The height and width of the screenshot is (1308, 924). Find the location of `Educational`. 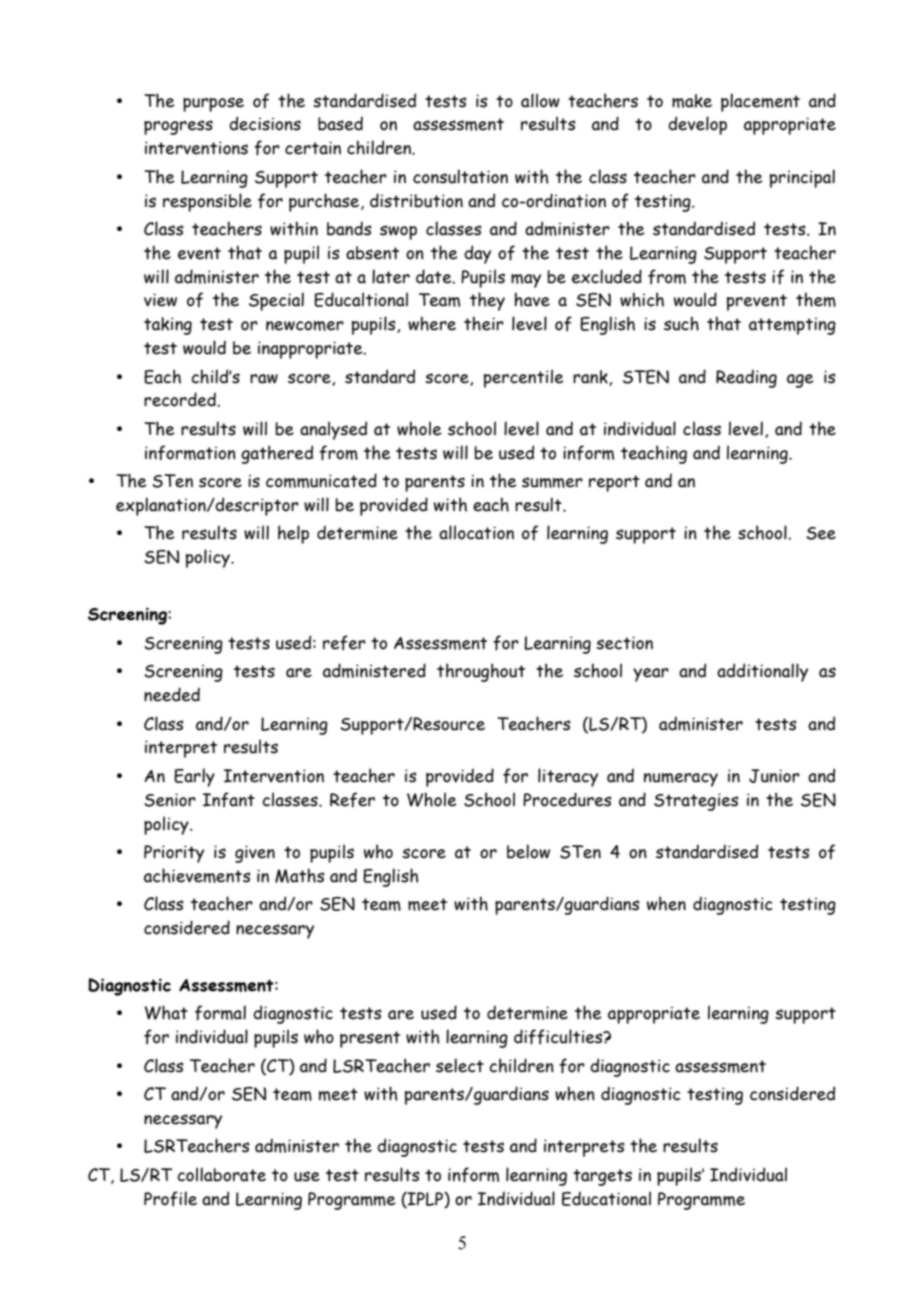

Educational is located at coordinates (606, 1198).
